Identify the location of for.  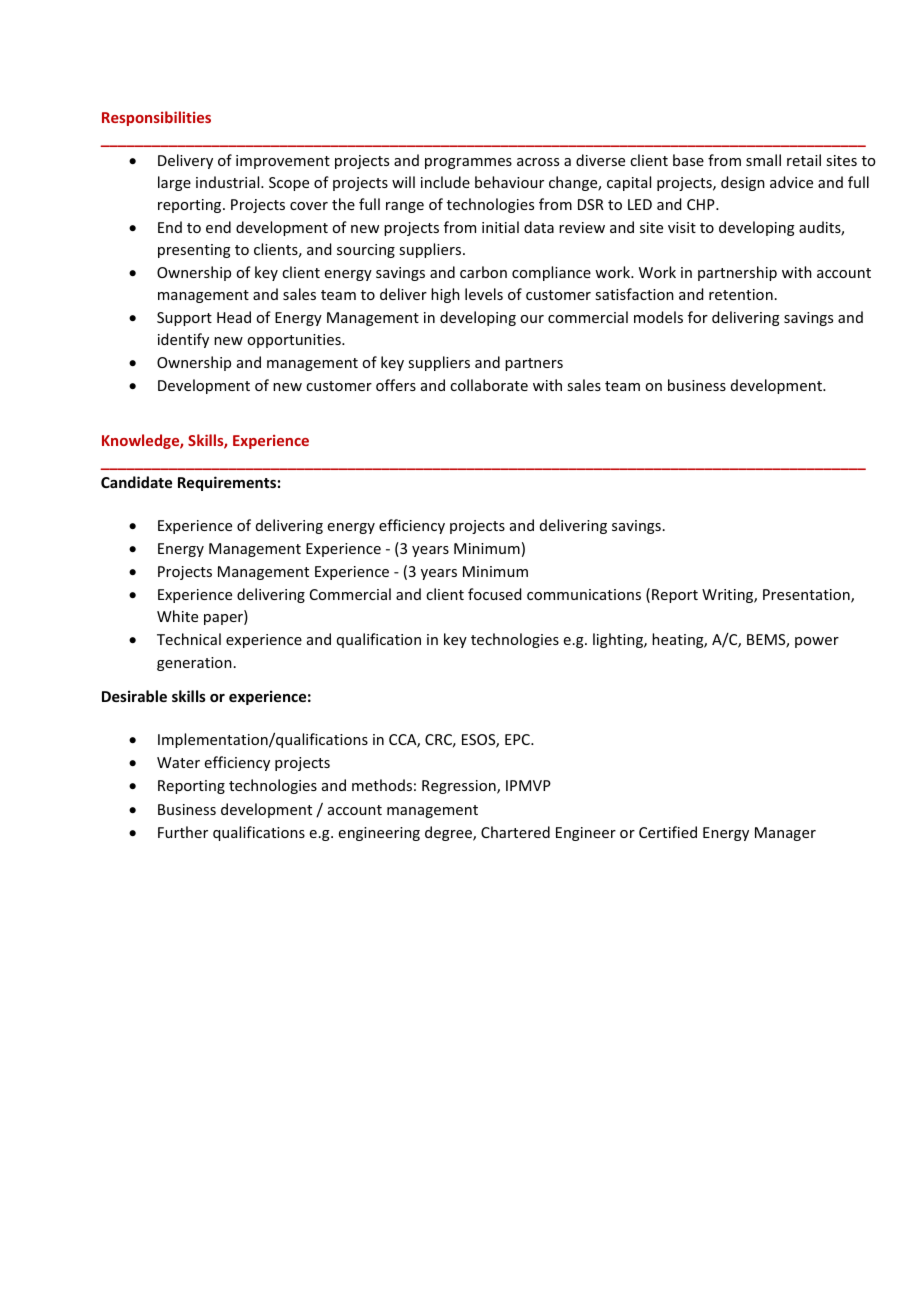
(698, 317).
